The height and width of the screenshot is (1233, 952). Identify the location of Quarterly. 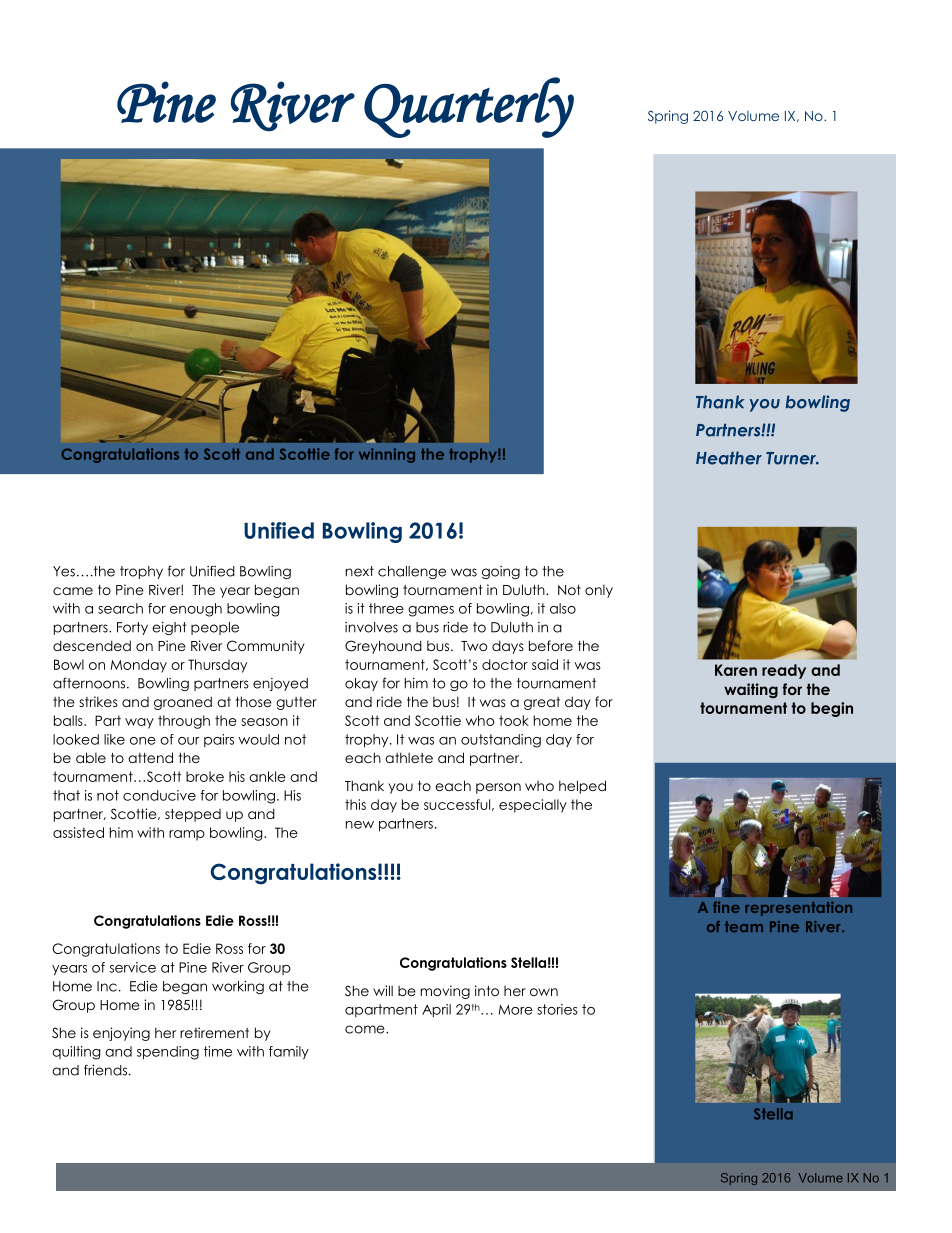
(469, 107).
